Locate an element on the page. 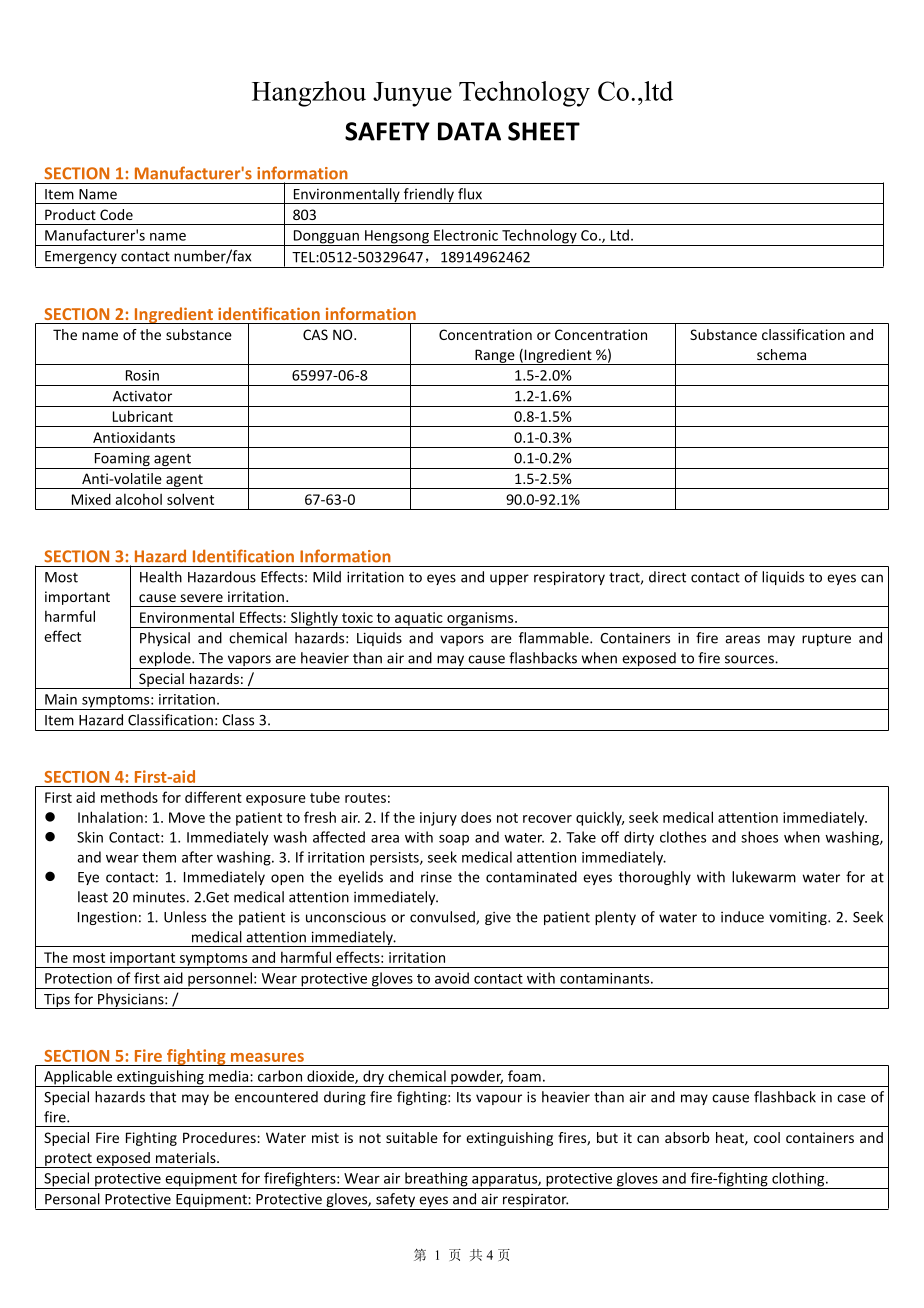  schema is located at coordinates (781, 354).
